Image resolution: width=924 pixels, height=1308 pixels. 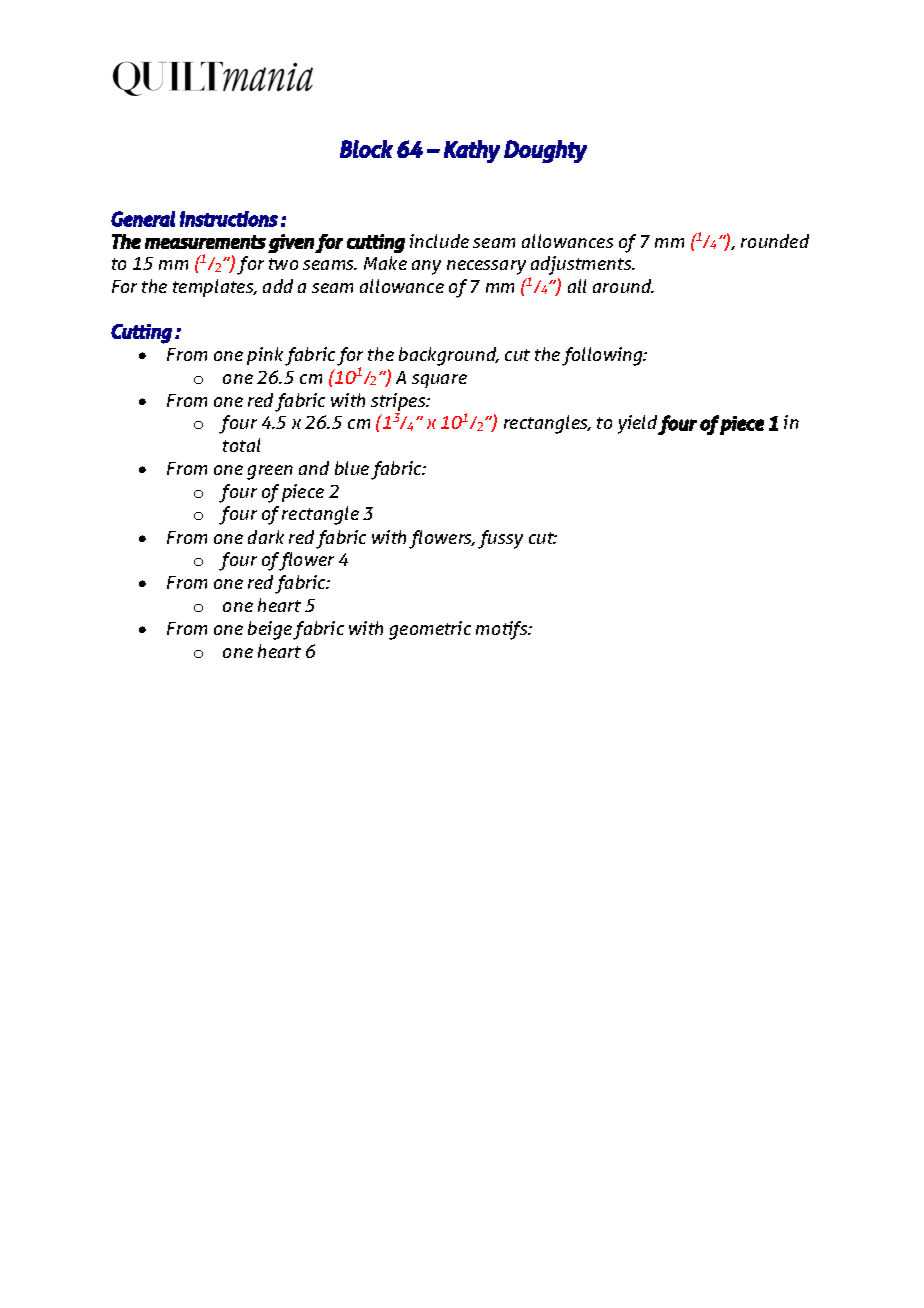 What do you see at coordinates (439, 381) in the page?
I see `square` at bounding box center [439, 381].
